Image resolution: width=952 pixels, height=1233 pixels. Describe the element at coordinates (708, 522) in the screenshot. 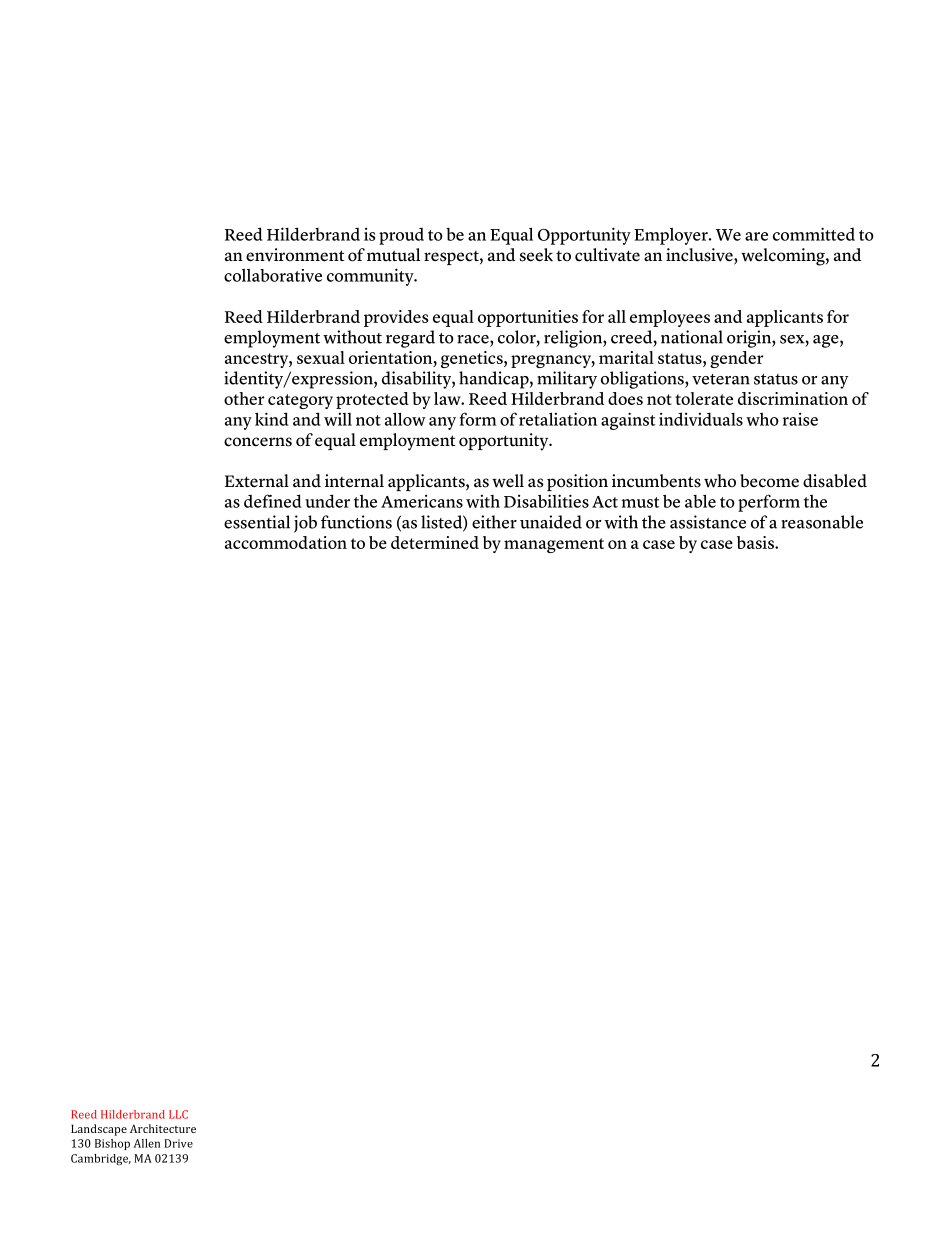

I see `assistance` at that location.
